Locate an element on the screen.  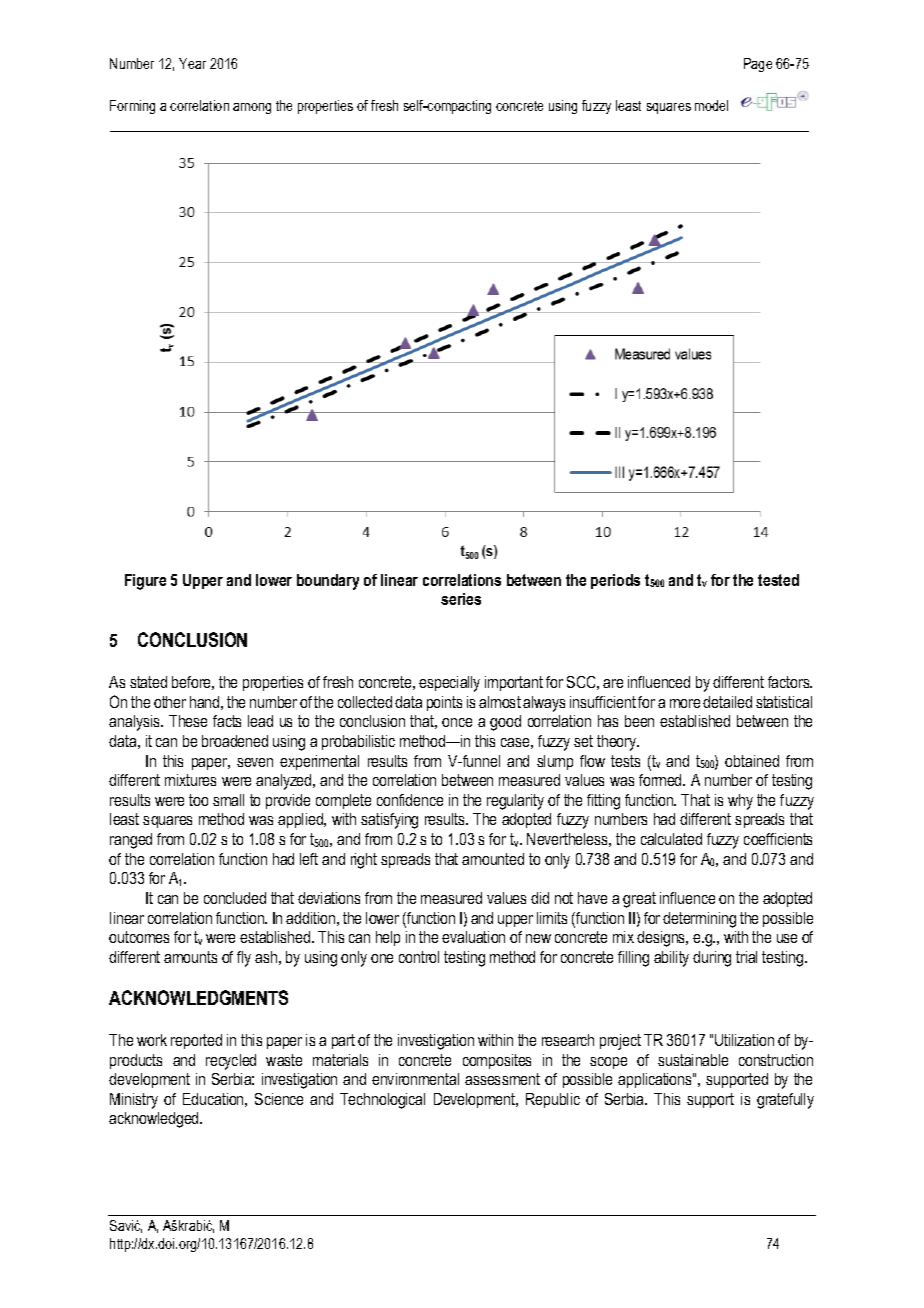
too is located at coordinates (198, 800).
